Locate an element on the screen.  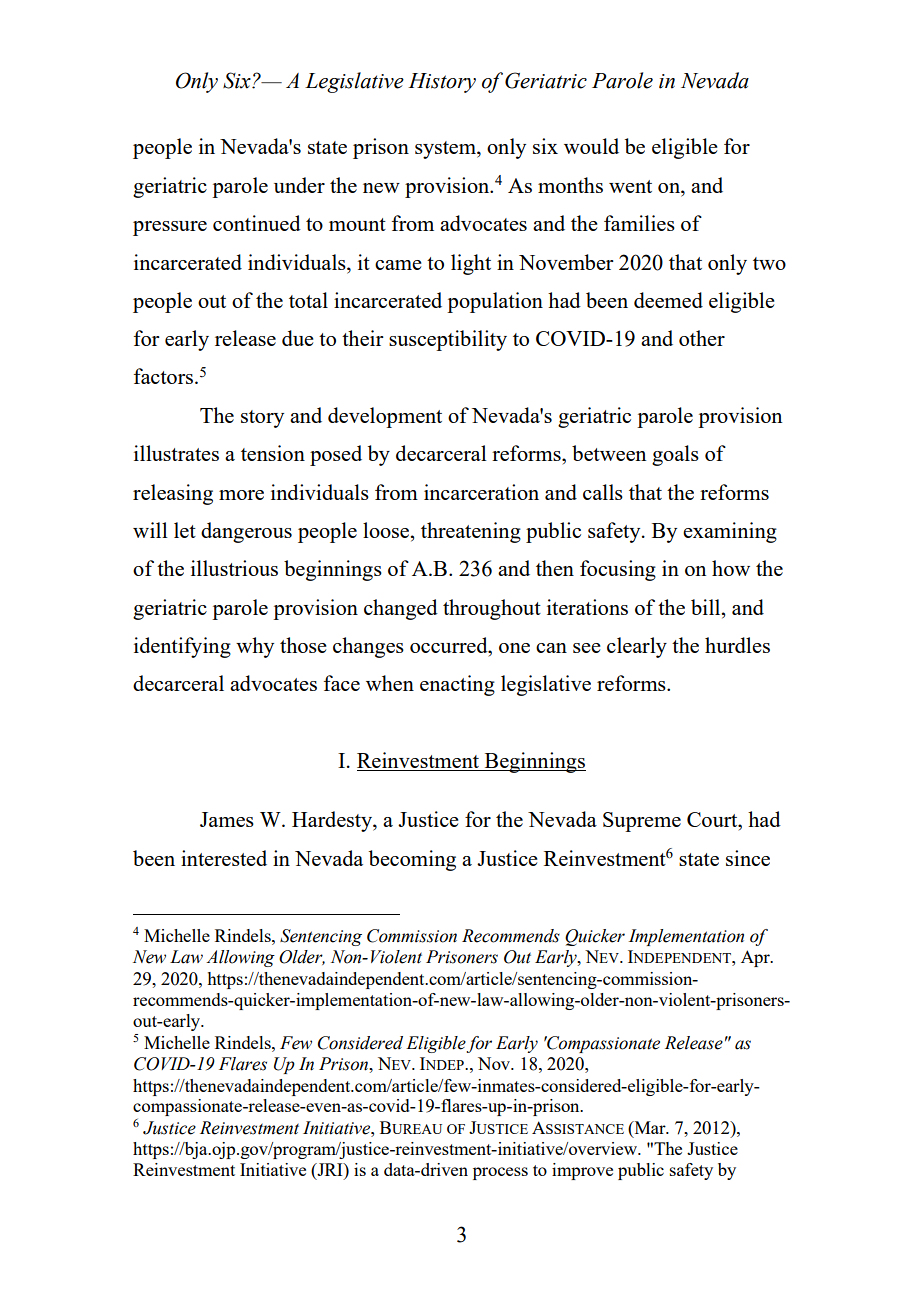
development is located at coordinates (385, 417).
